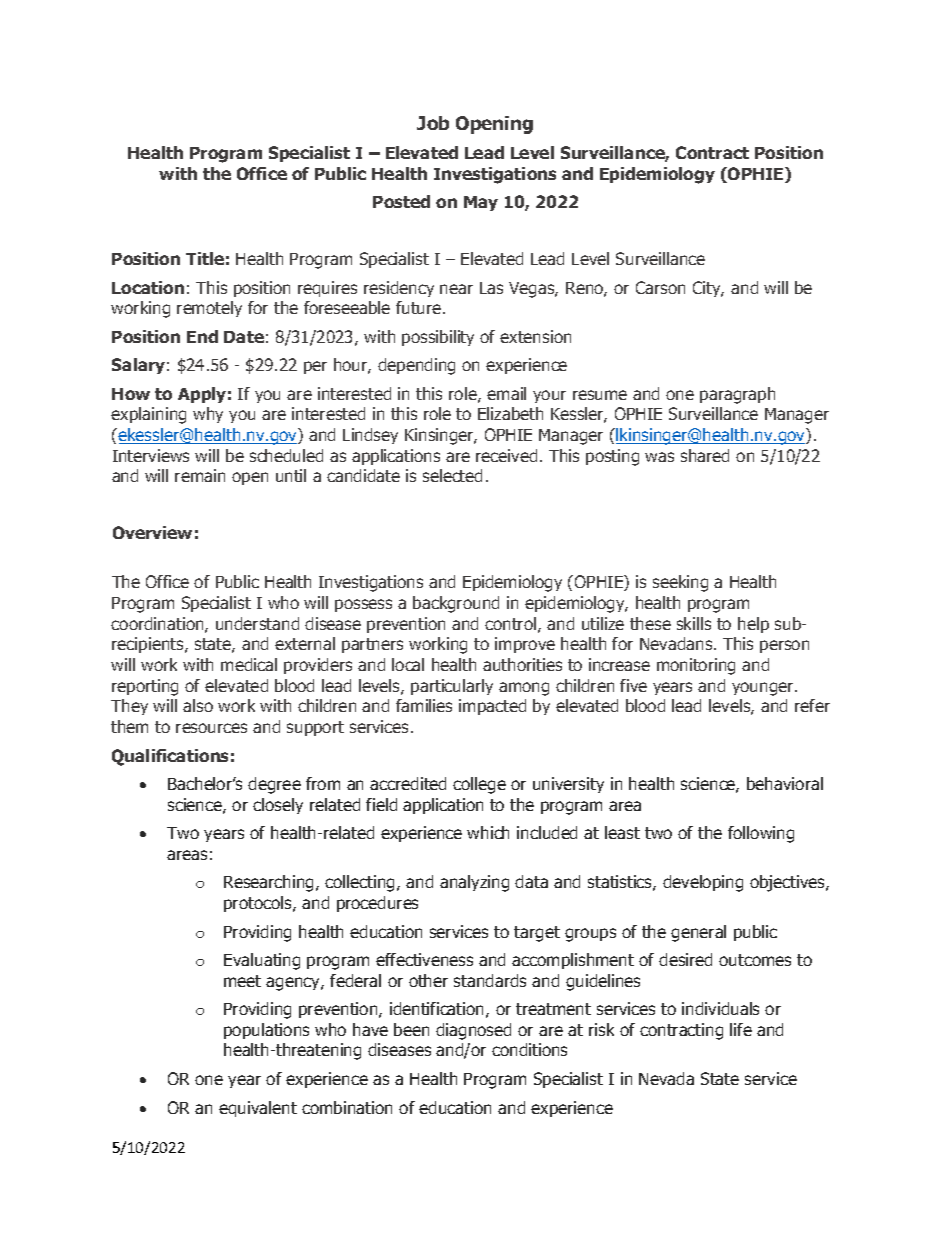 The image size is (952, 1233). I want to click on Job, so click(433, 123).
